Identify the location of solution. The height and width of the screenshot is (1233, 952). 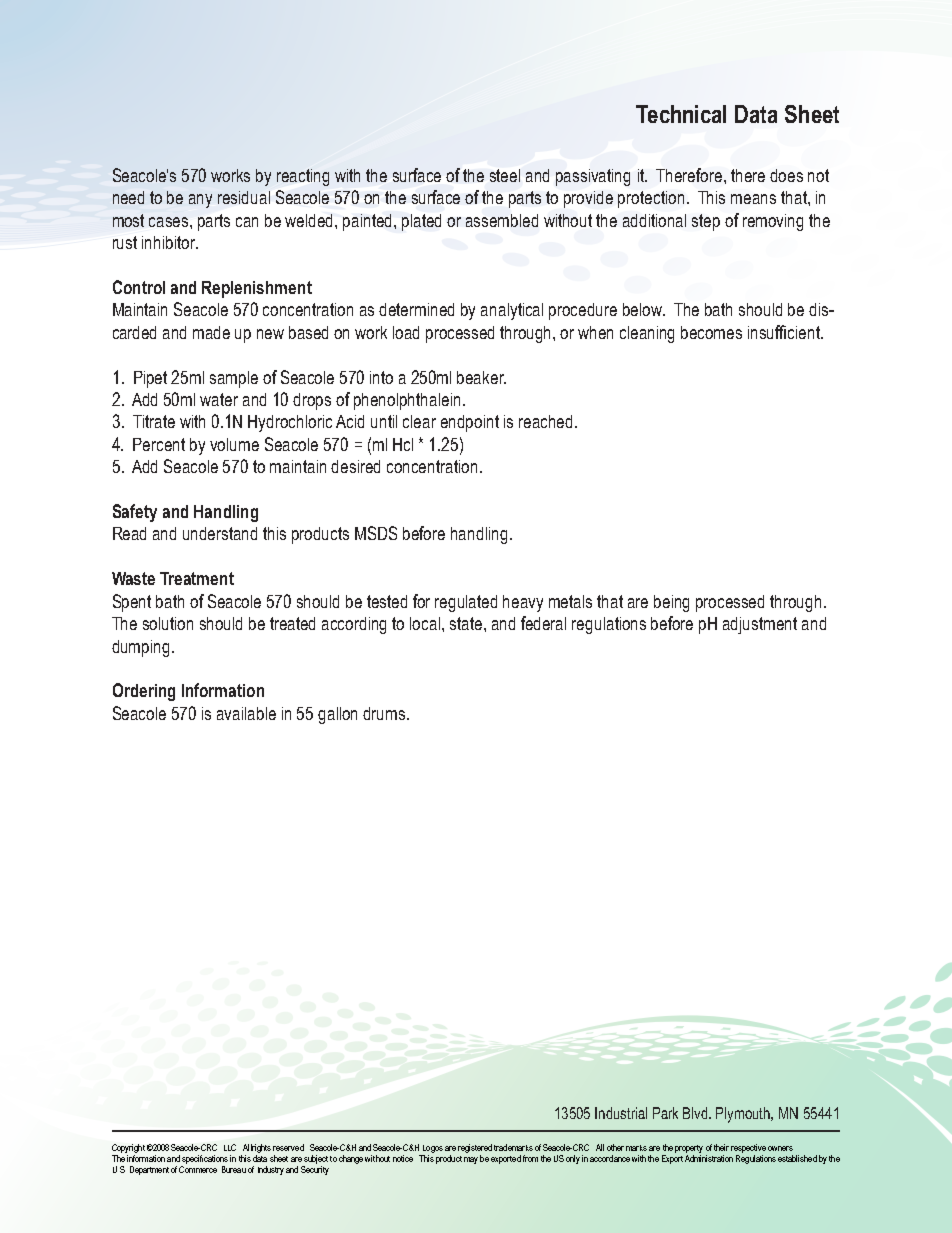
(168, 623).
